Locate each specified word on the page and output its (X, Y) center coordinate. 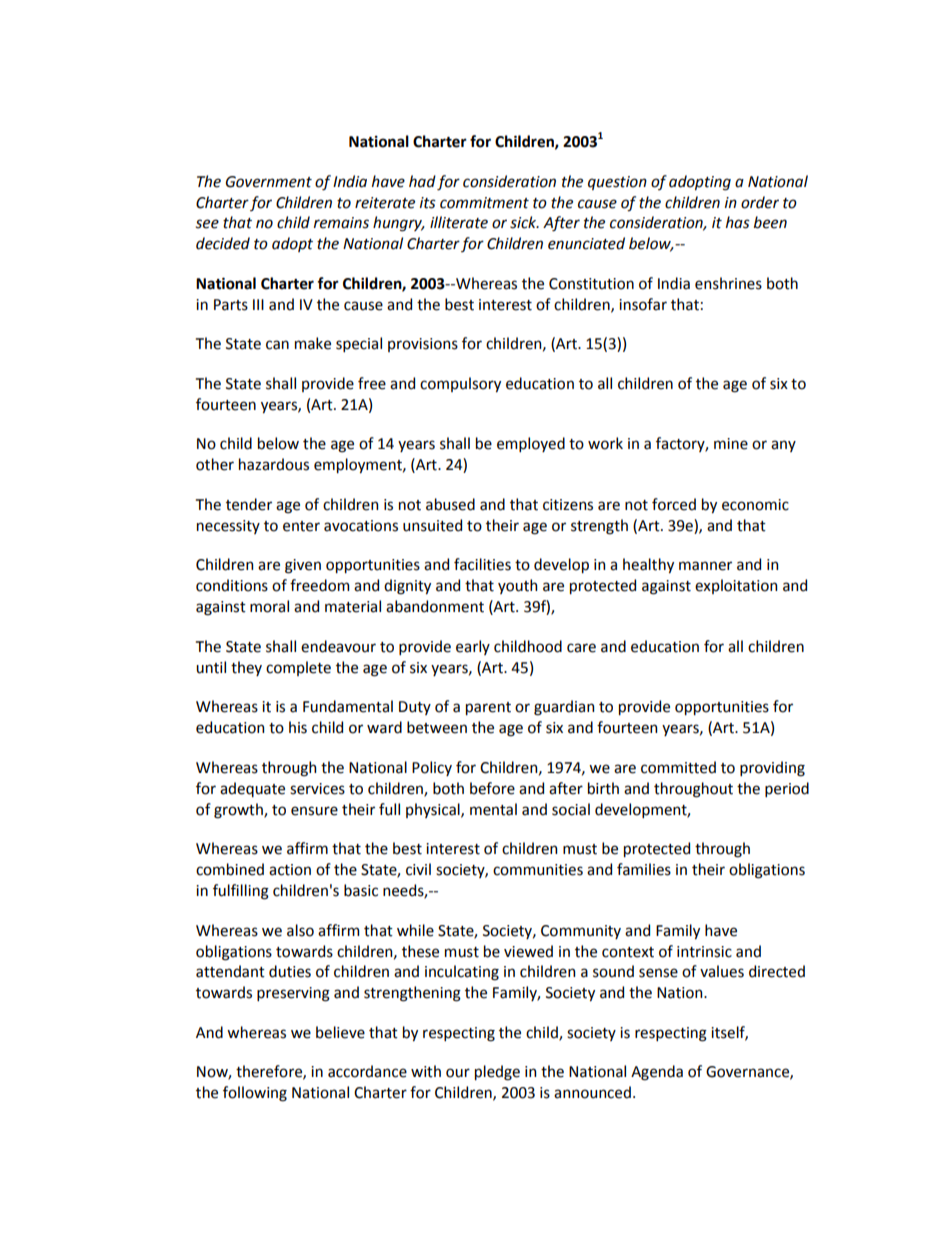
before (492, 788)
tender (249, 504)
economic (755, 505)
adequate (252, 789)
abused (450, 504)
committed (678, 767)
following (255, 1094)
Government (269, 182)
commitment (484, 203)
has (738, 222)
